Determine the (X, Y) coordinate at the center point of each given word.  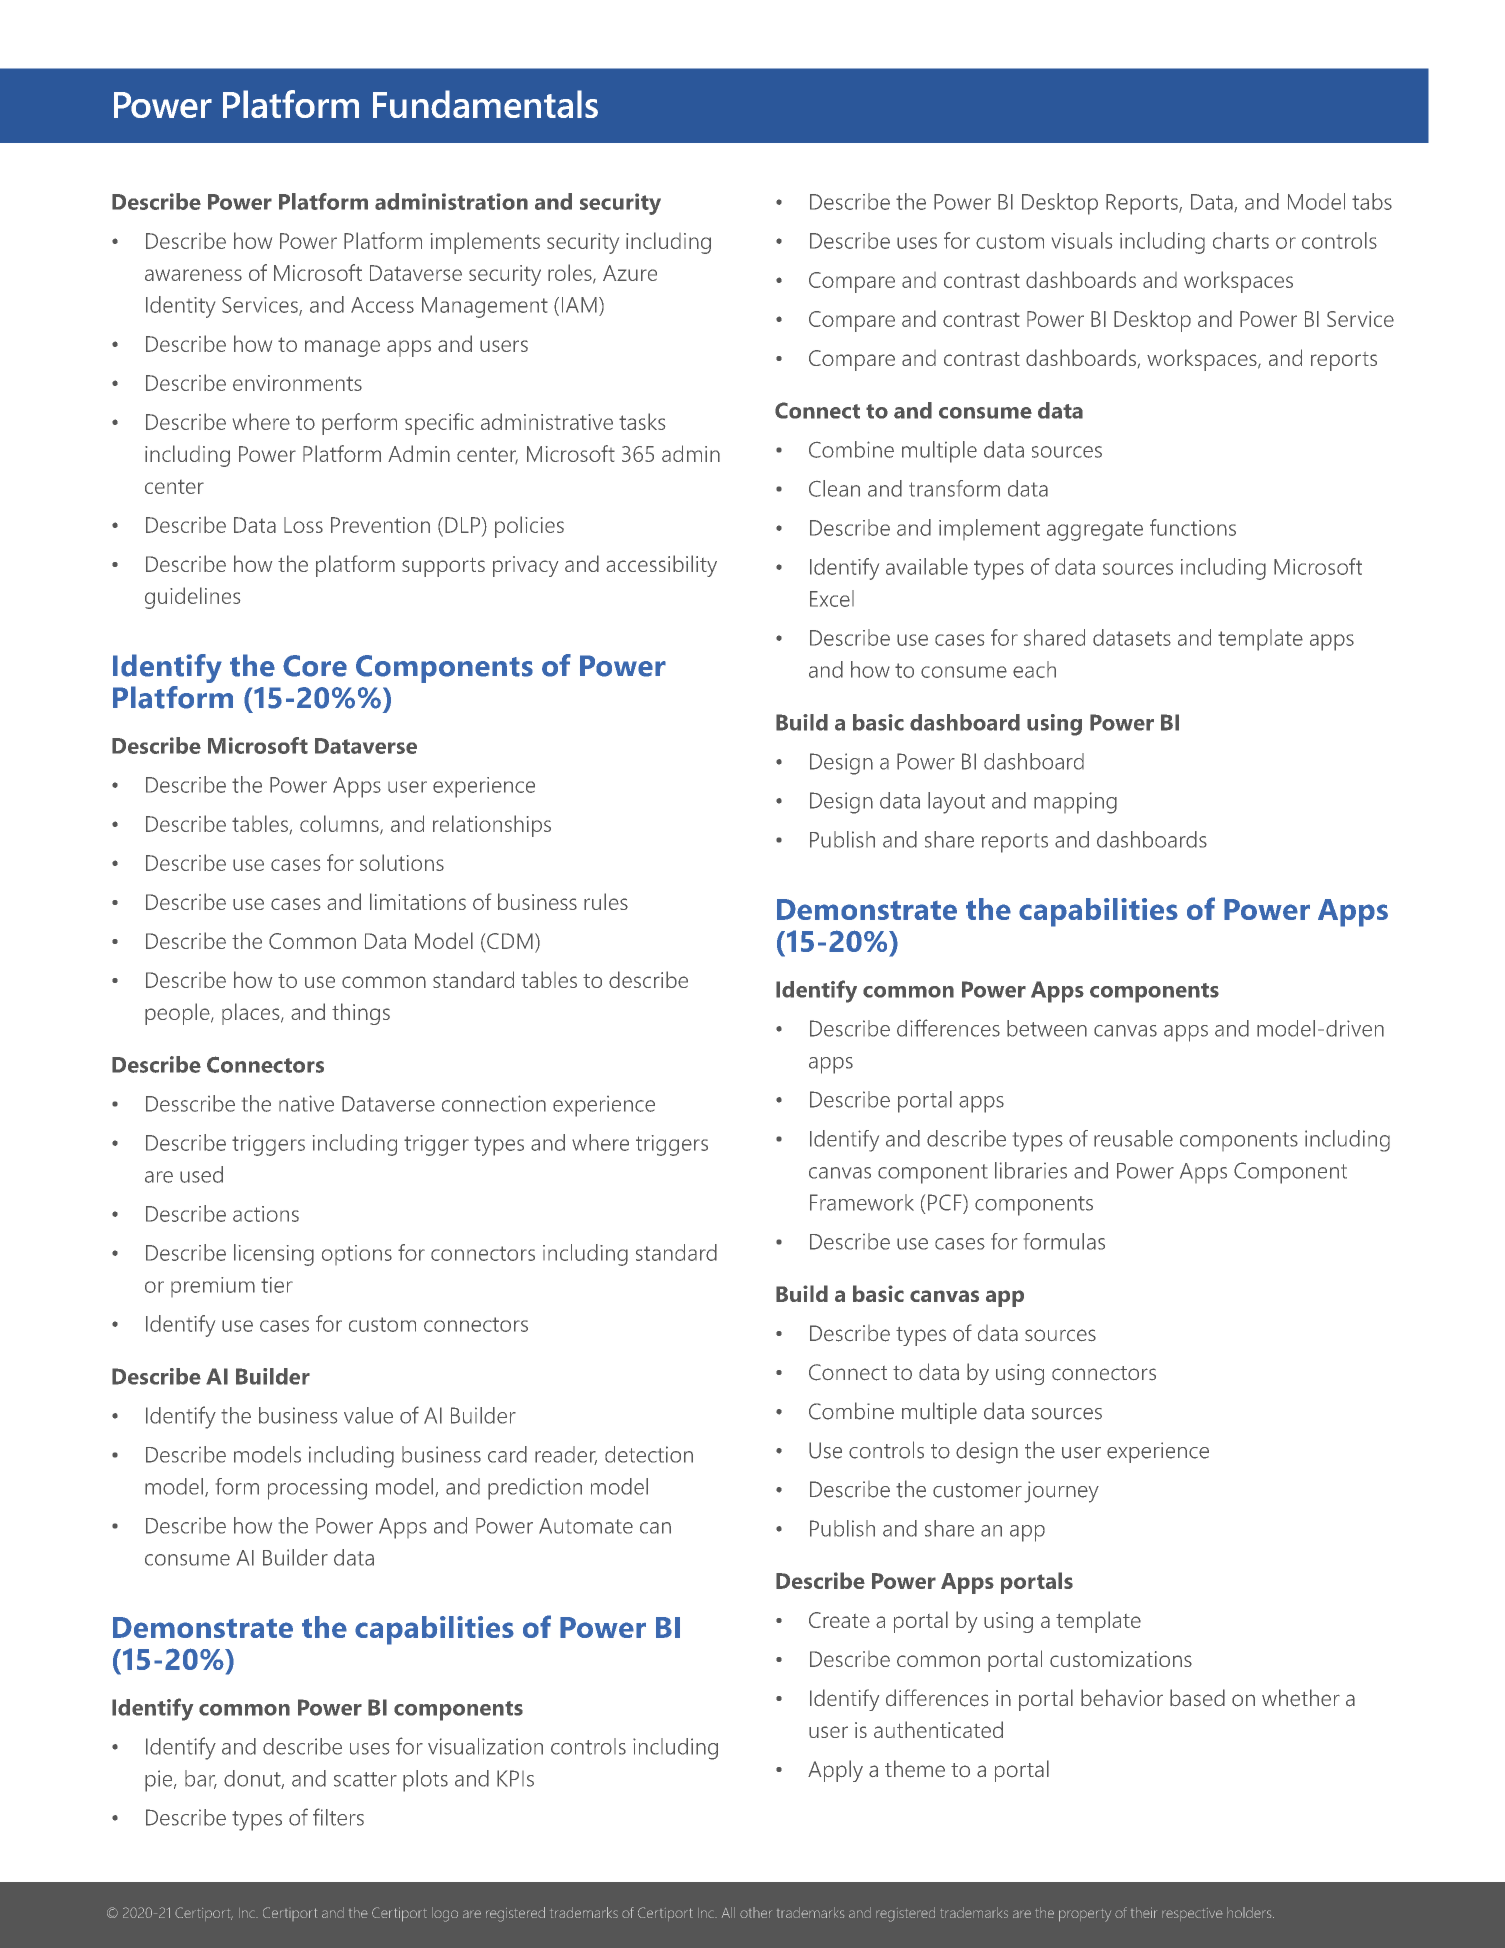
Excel (832, 598)
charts (1241, 240)
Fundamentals (485, 104)
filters (338, 1817)
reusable (1133, 1138)
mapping (1075, 803)
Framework (862, 1202)
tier (277, 1285)
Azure (630, 273)
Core (315, 666)
